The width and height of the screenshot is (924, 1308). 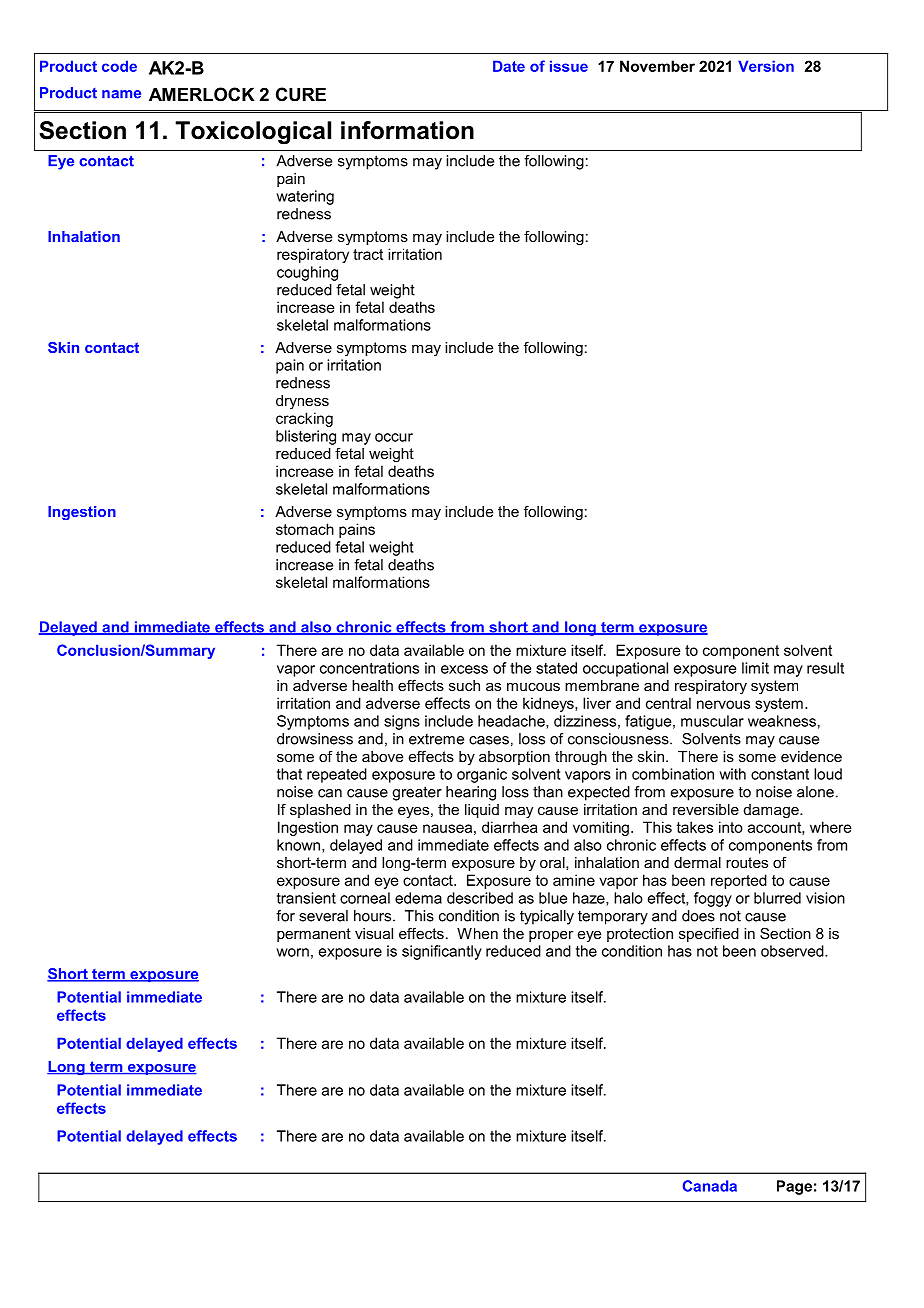 What do you see at coordinates (657, 66) in the screenshot?
I see `November` at bounding box center [657, 66].
